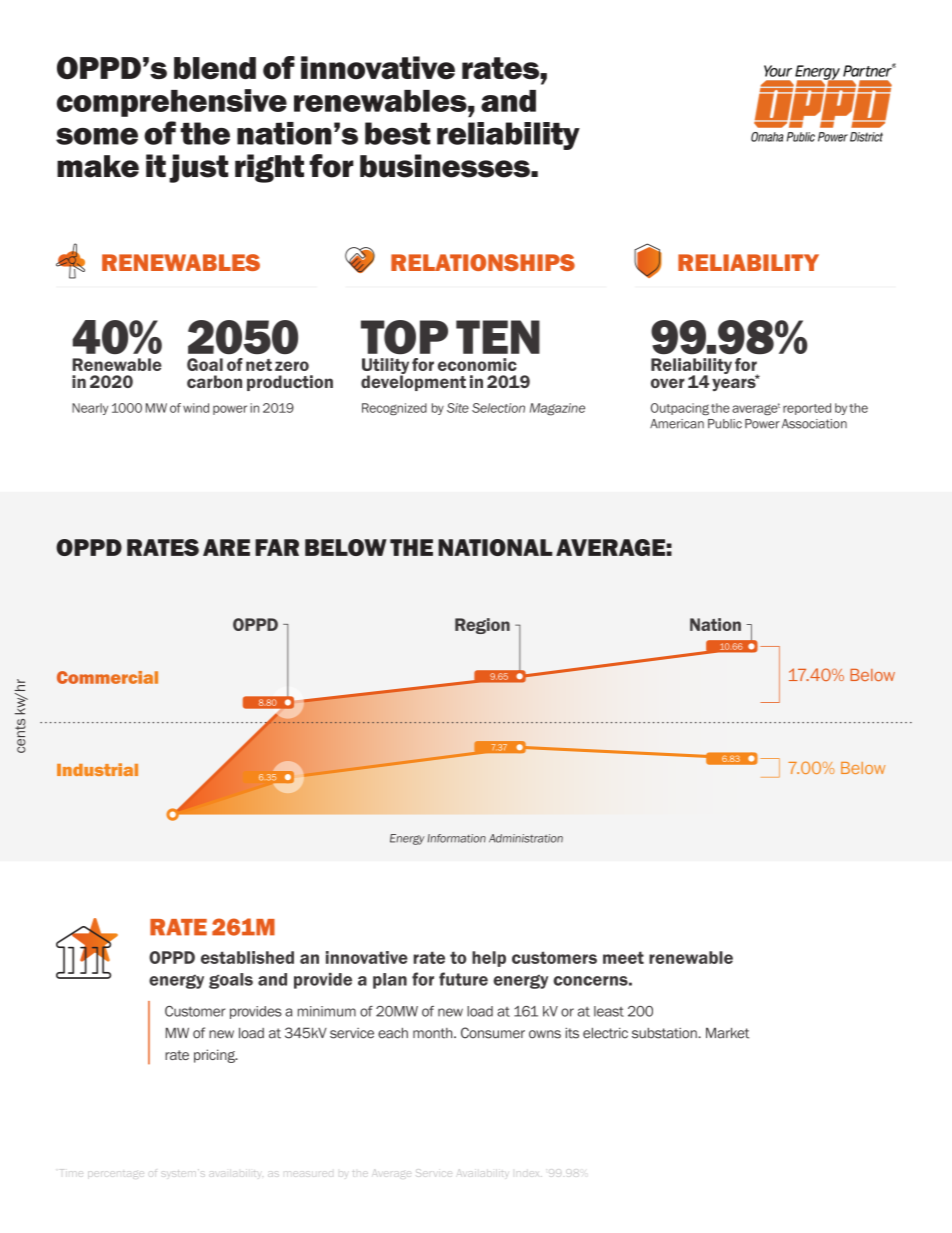 The image size is (952, 1233). What do you see at coordinates (397, 133) in the page?
I see `best` at bounding box center [397, 133].
